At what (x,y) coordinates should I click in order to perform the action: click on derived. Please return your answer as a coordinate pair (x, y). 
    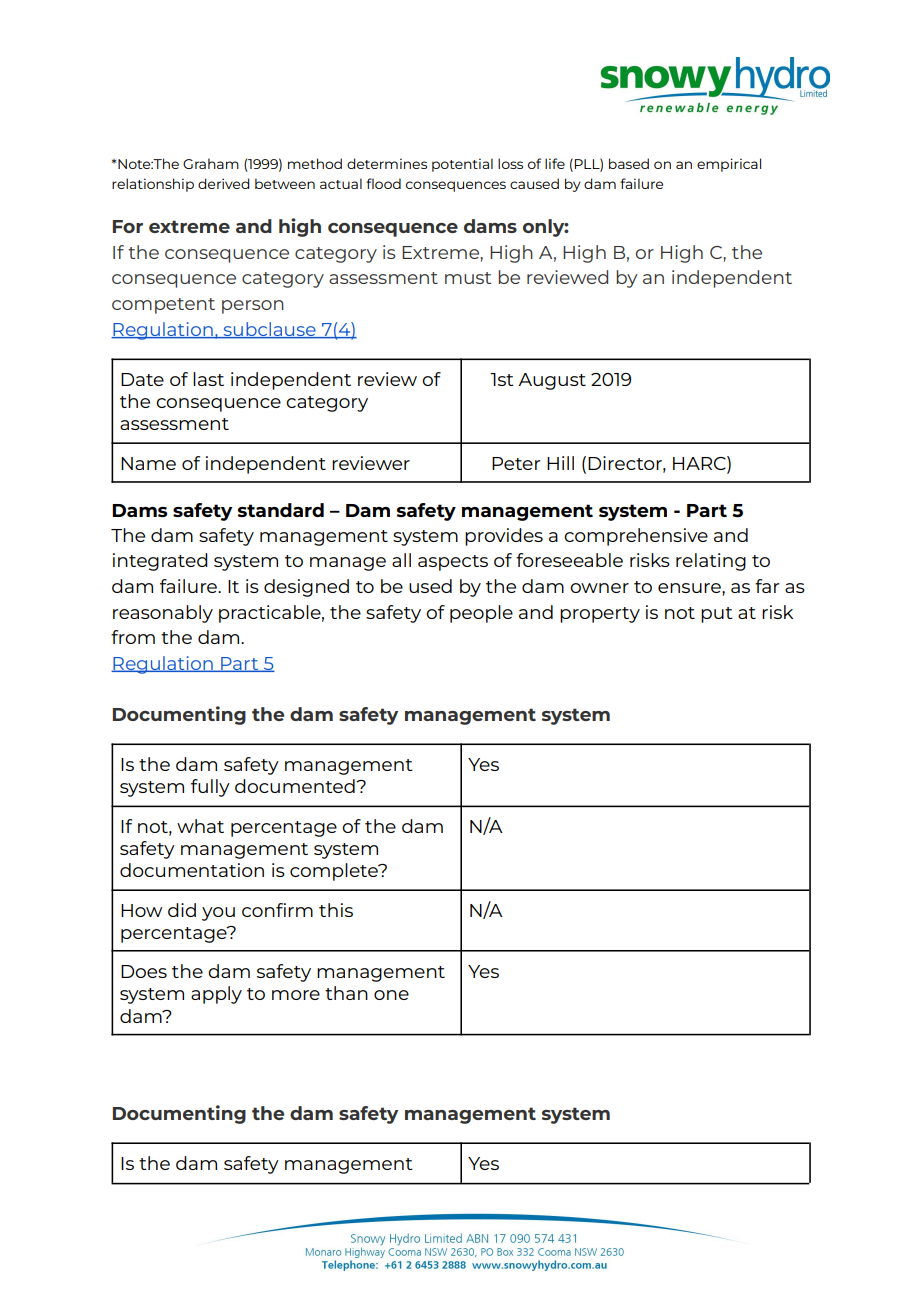
    Looking at the image, I should click on (224, 183).
